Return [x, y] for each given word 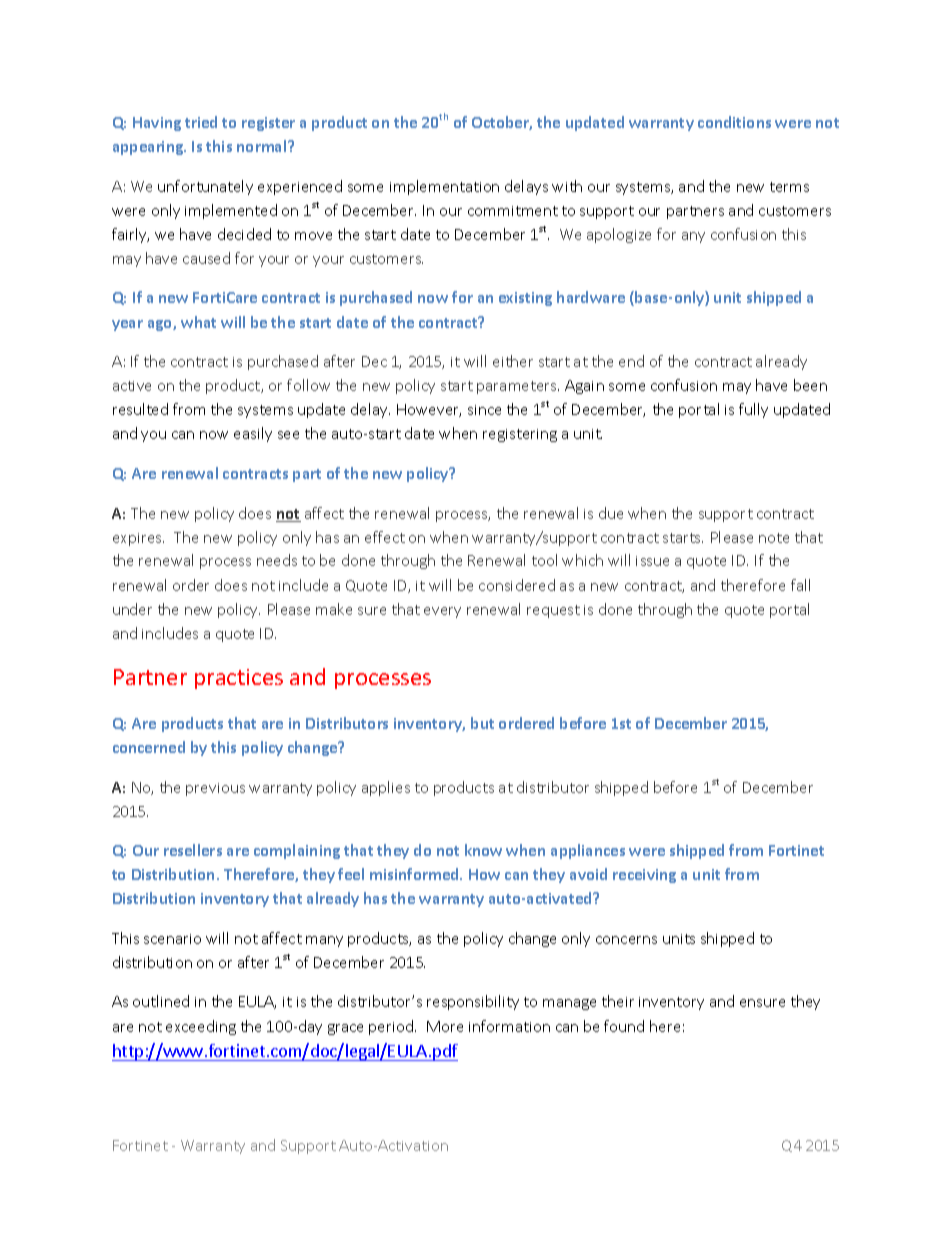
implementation [444, 187]
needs [277, 560]
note [774, 538]
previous [215, 789]
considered [517, 585]
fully [753, 410]
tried [201, 122]
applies [386, 788]
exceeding [201, 1027]
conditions [734, 122]
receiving [644, 876]
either [513, 361]
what [198, 322]
